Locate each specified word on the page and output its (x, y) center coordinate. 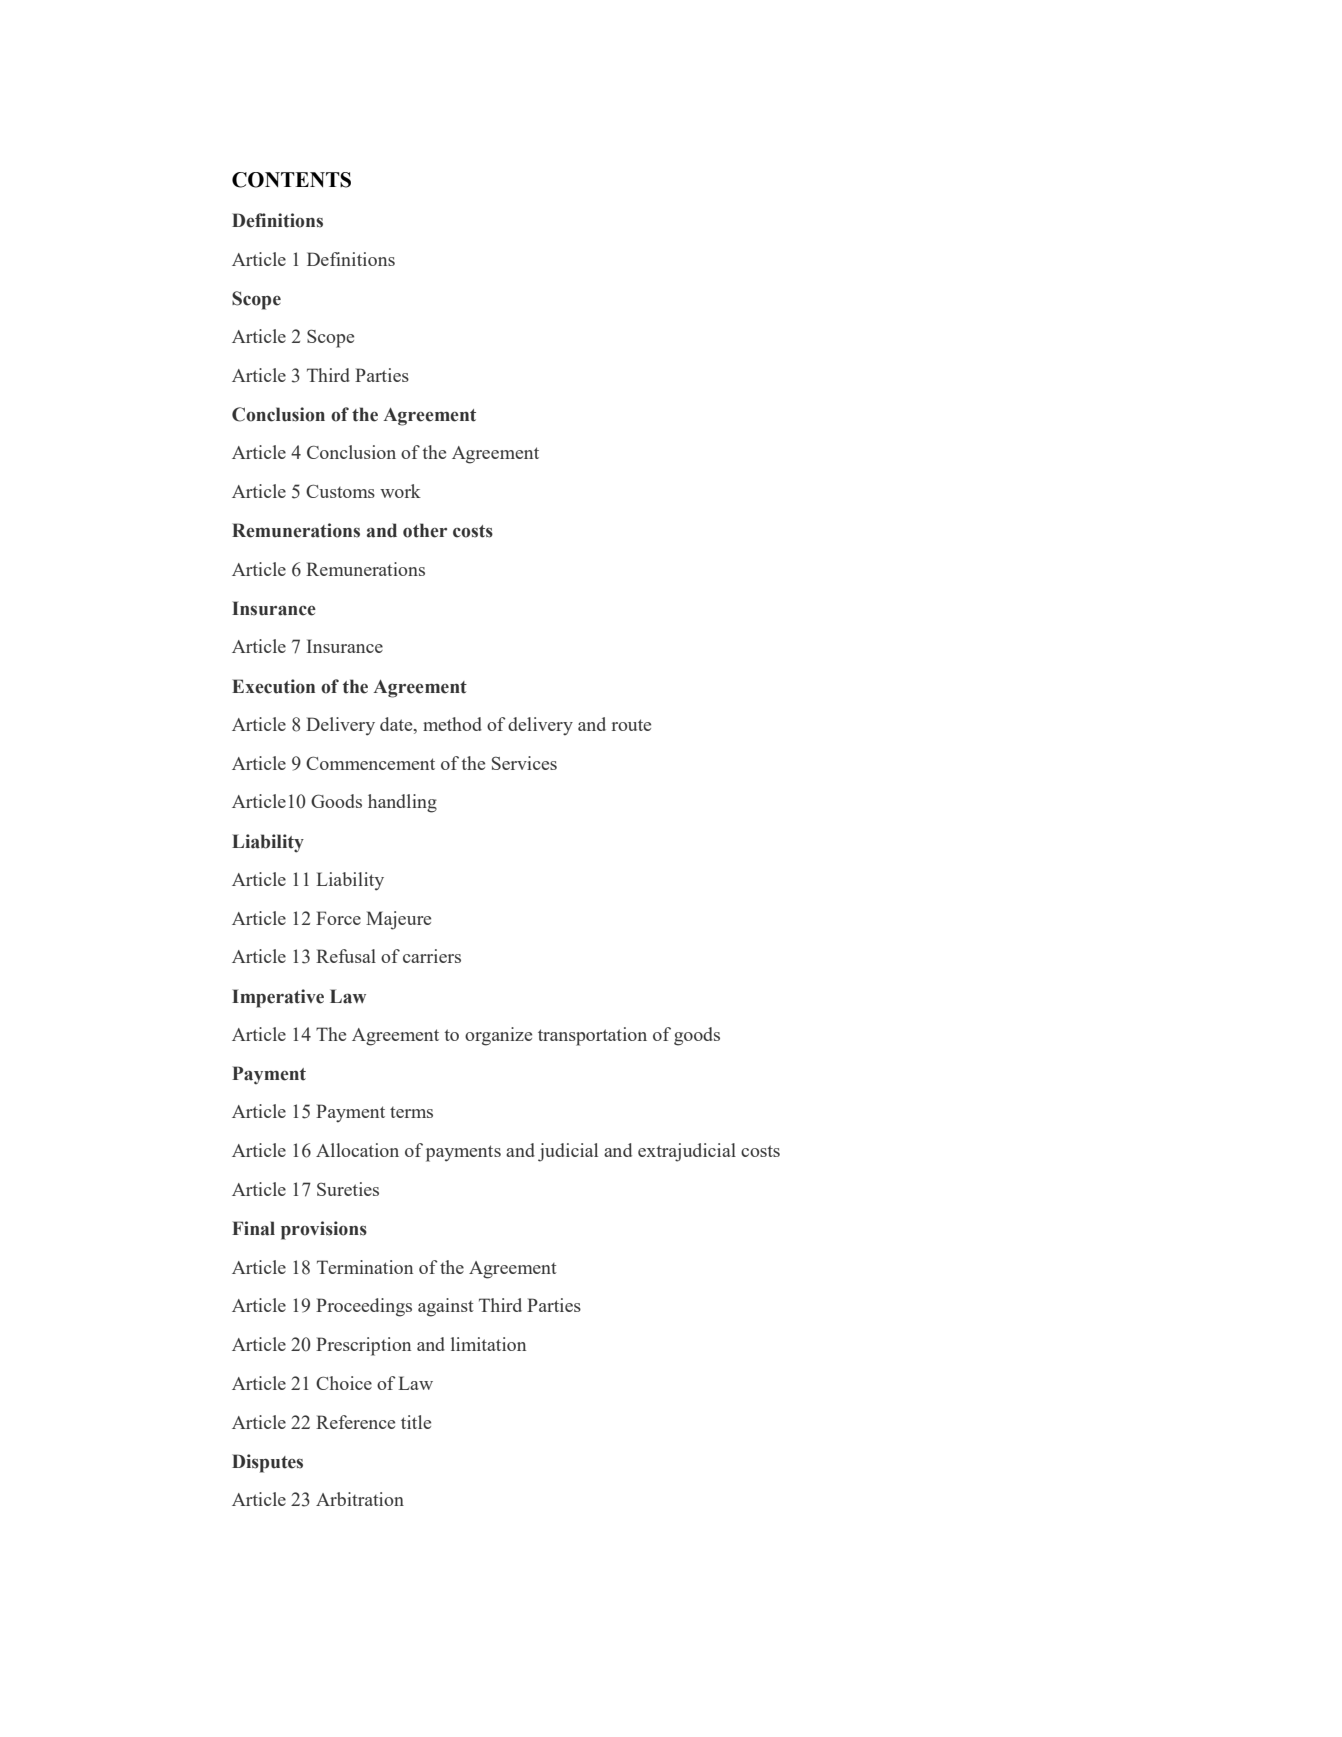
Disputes (267, 1463)
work (400, 491)
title (416, 1422)
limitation (488, 1344)
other (425, 530)
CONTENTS (291, 180)
